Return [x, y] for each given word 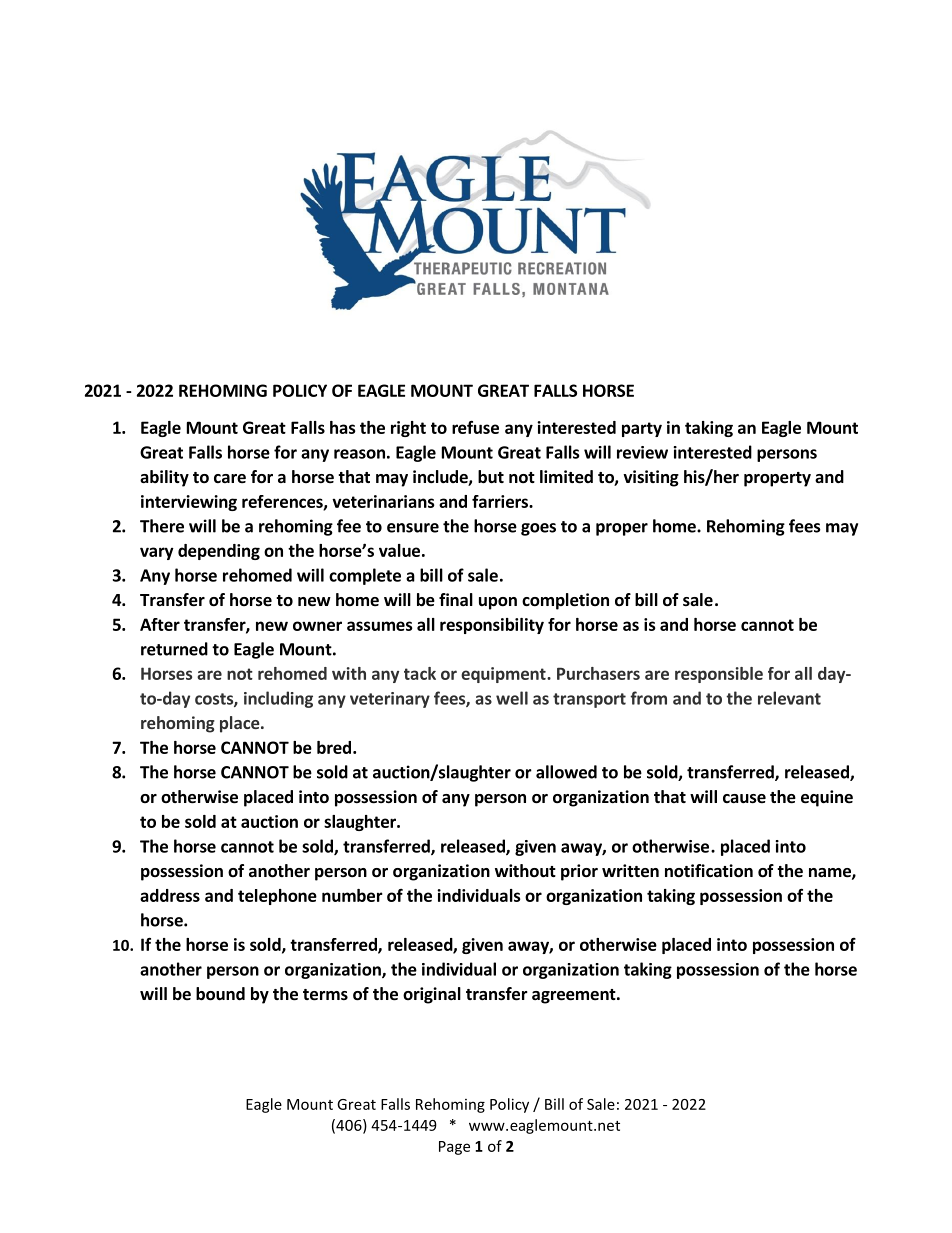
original [432, 995]
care [230, 479]
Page [454, 1148]
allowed [566, 772]
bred [334, 747]
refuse [475, 427]
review [642, 452]
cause [744, 799]
